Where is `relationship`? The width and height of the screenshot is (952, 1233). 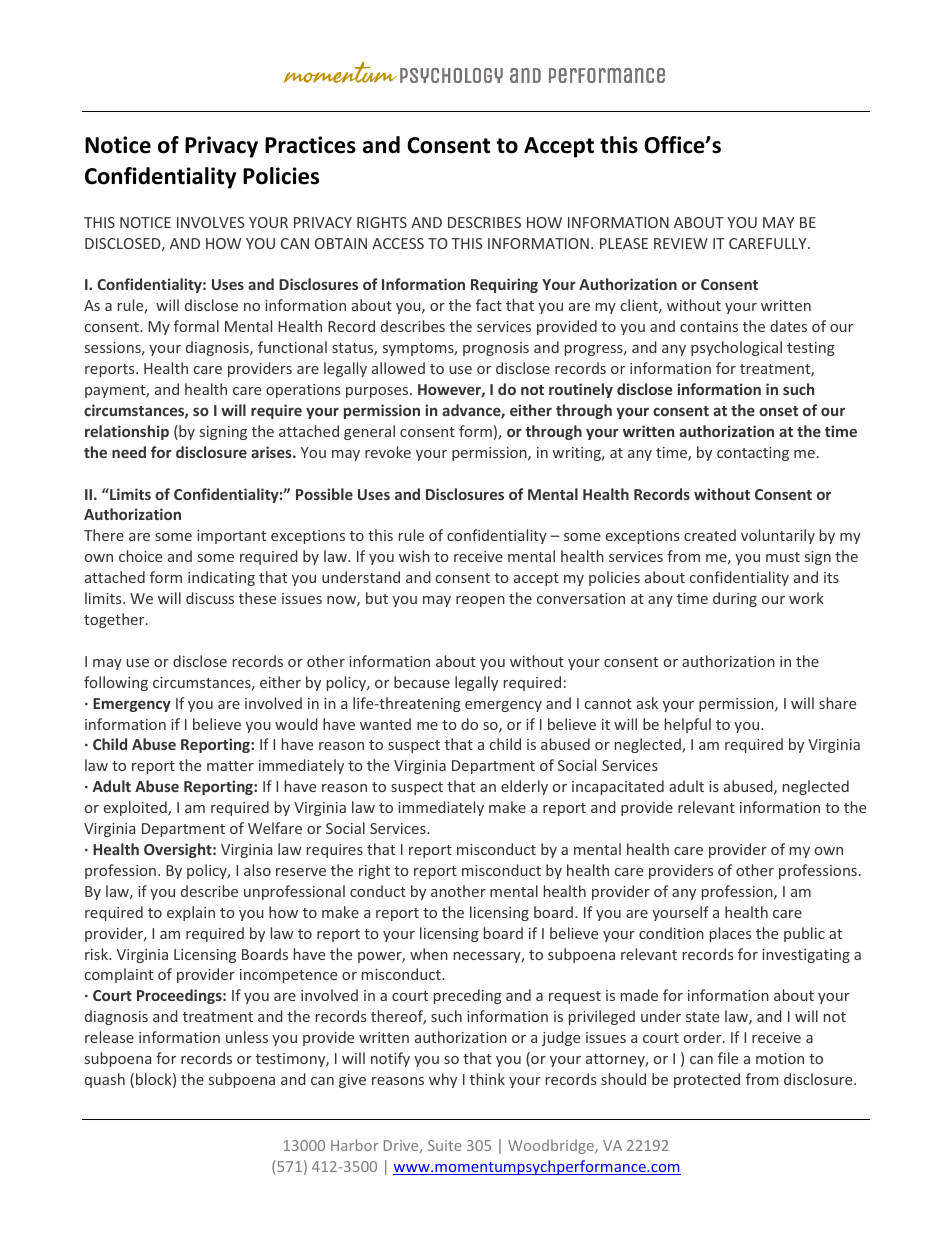 relationship is located at coordinates (127, 432).
